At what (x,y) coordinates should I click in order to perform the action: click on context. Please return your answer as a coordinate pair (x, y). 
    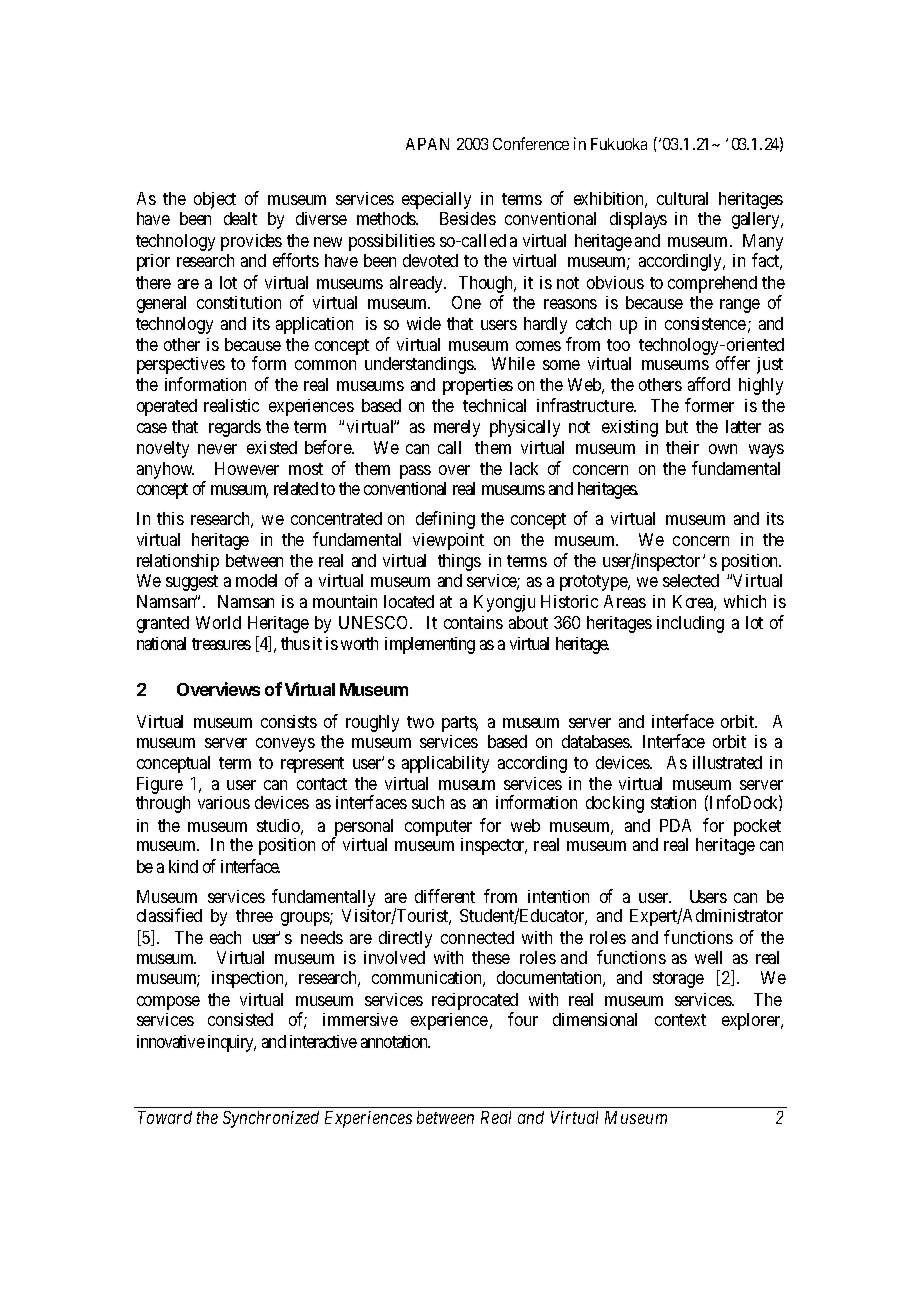
    Looking at the image, I should click on (680, 1020).
